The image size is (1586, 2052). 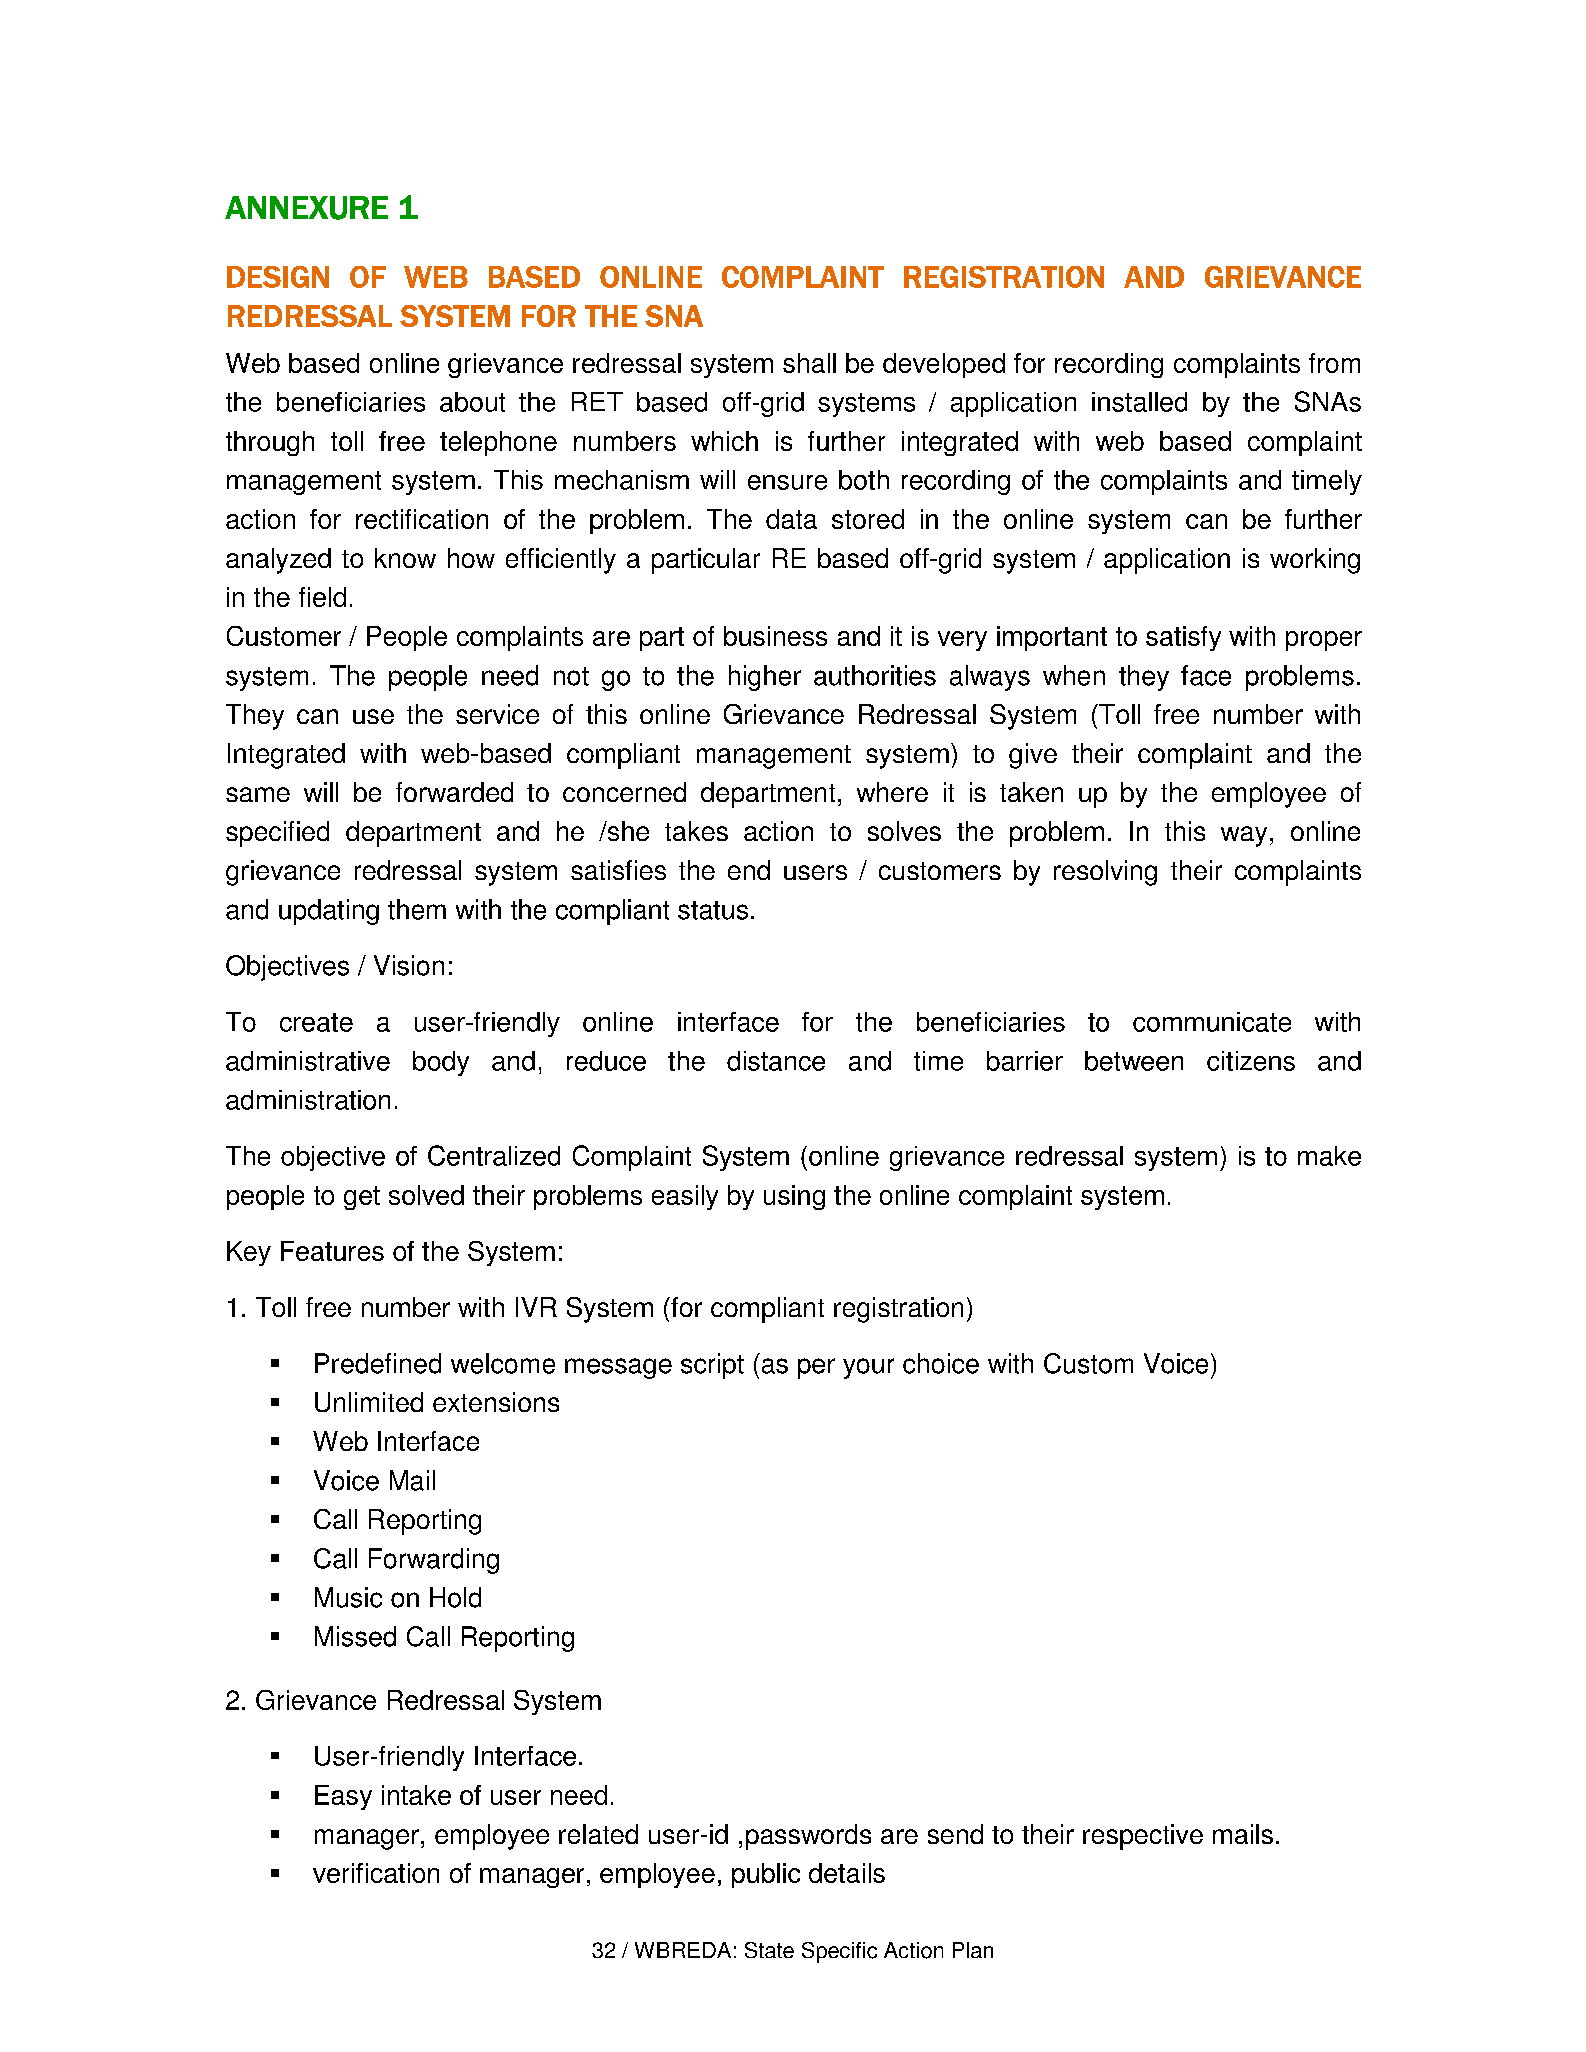 What do you see at coordinates (1143, 1837) in the image?
I see `respective` at bounding box center [1143, 1837].
